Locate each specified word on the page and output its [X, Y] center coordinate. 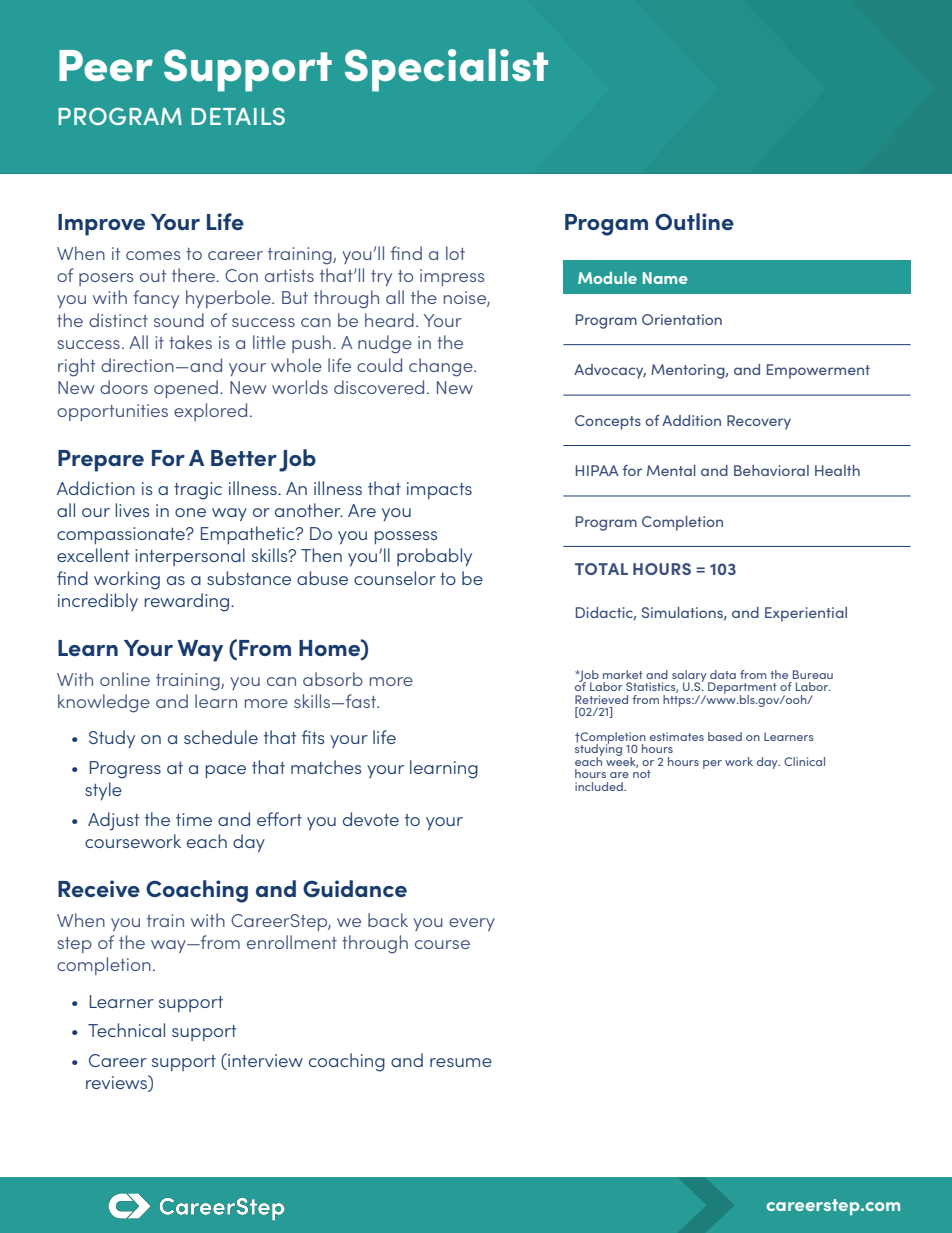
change [442, 367]
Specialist [446, 70]
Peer [106, 66]
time [194, 819]
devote [371, 819]
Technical [126, 1030]
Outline [694, 221]
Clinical [804, 761]
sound [179, 320]
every [472, 924]
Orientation [682, 319]
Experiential [806, 614]
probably [434, 557]
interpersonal [190, 557]
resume [461, 1062]
